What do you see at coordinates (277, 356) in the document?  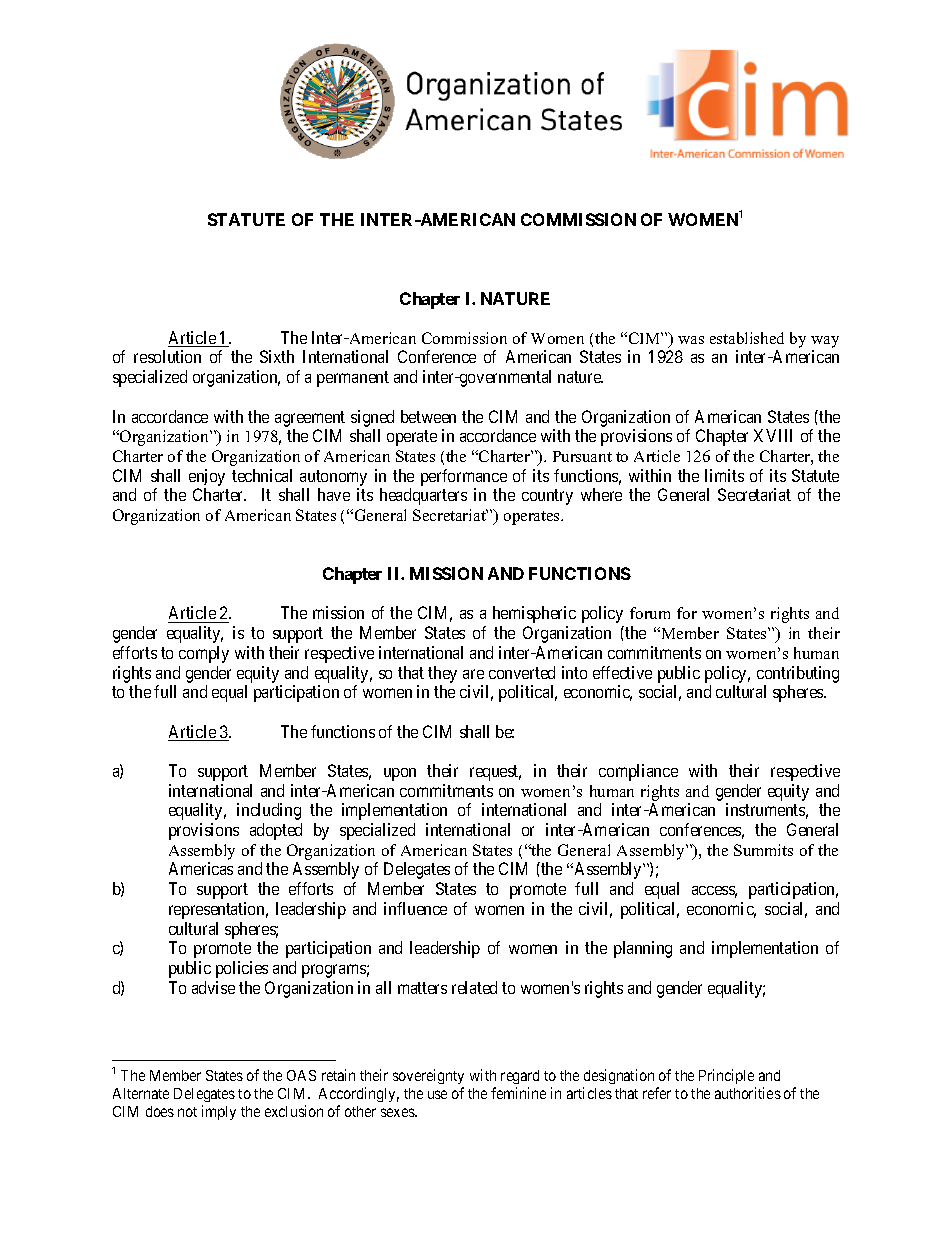 I see `Sixth` at bounding box center [277, 356].
